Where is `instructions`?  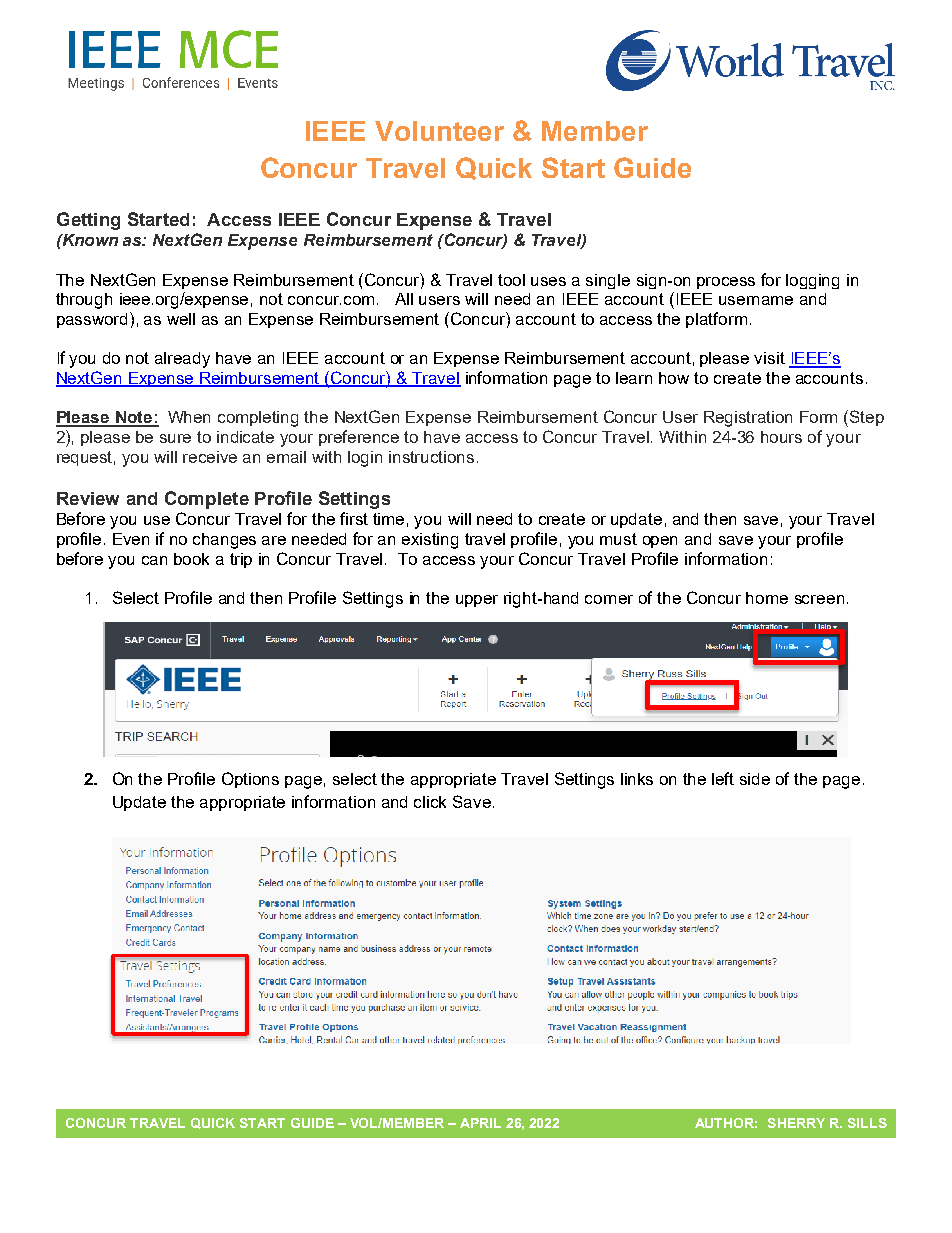 instructions is located at coordinates (431, 457).
